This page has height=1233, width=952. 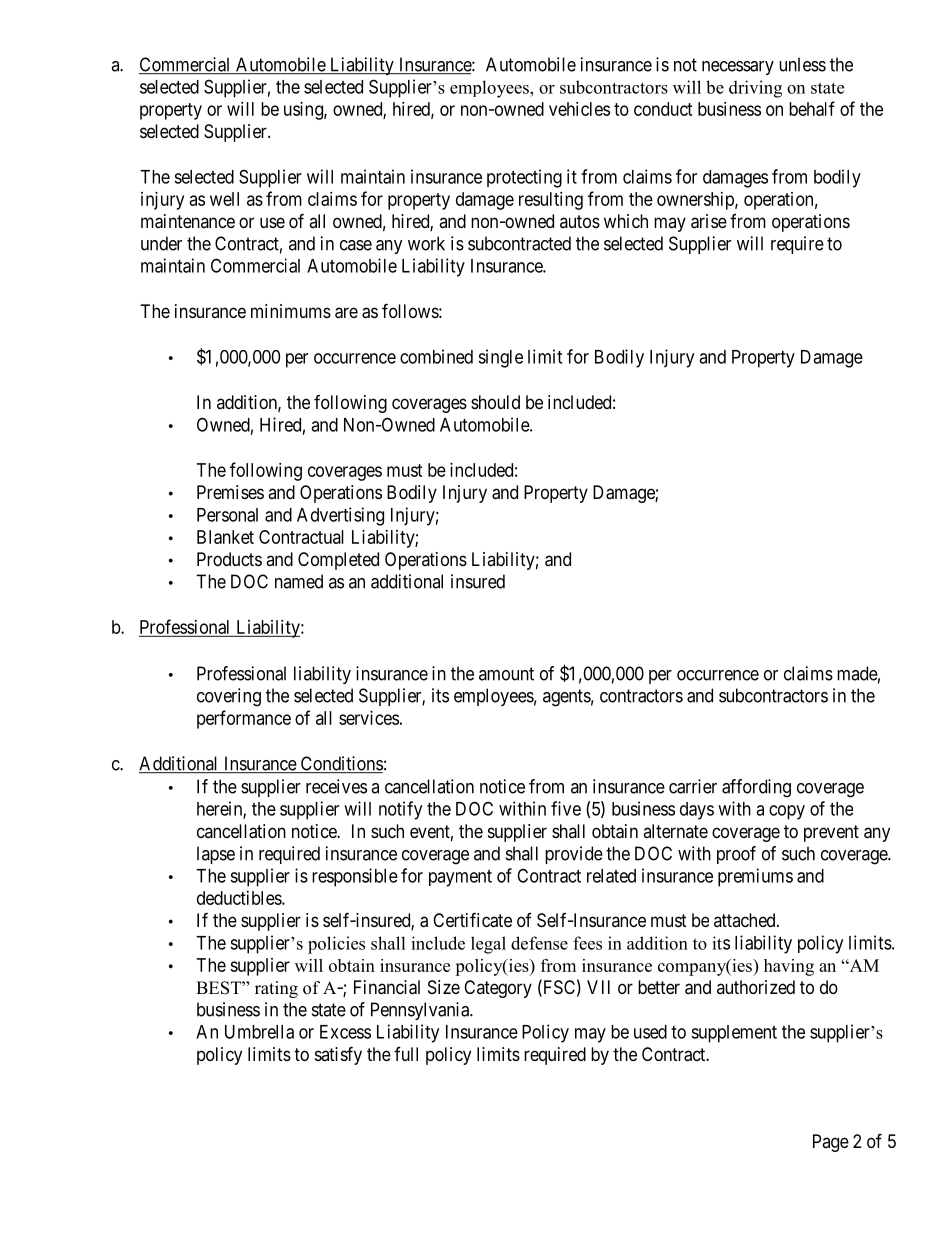 I want to click on Premises, so click(x=230, y=492).
